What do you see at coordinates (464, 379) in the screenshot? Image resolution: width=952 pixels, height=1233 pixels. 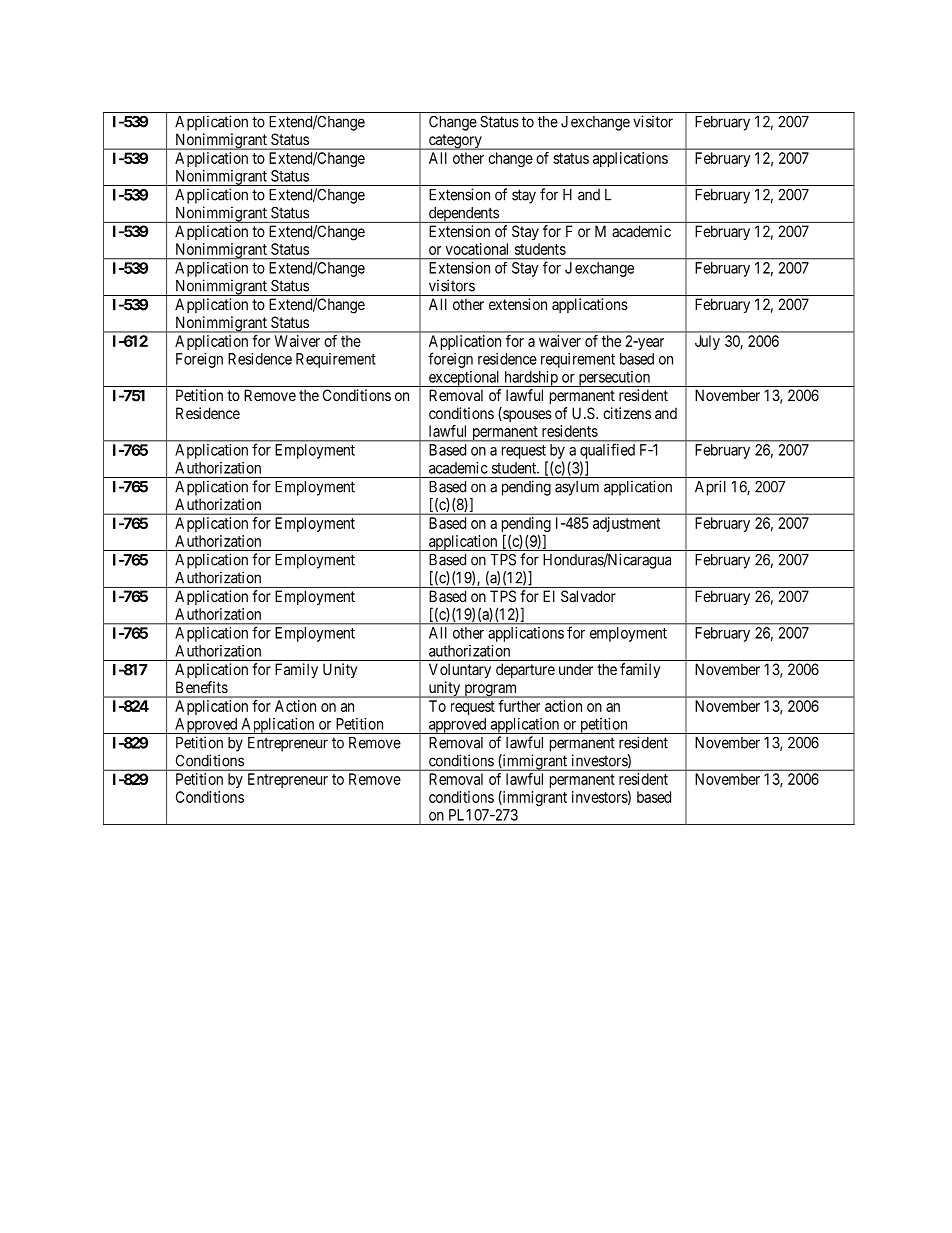 I see `exceptional` at bounding box center [464, 379].
